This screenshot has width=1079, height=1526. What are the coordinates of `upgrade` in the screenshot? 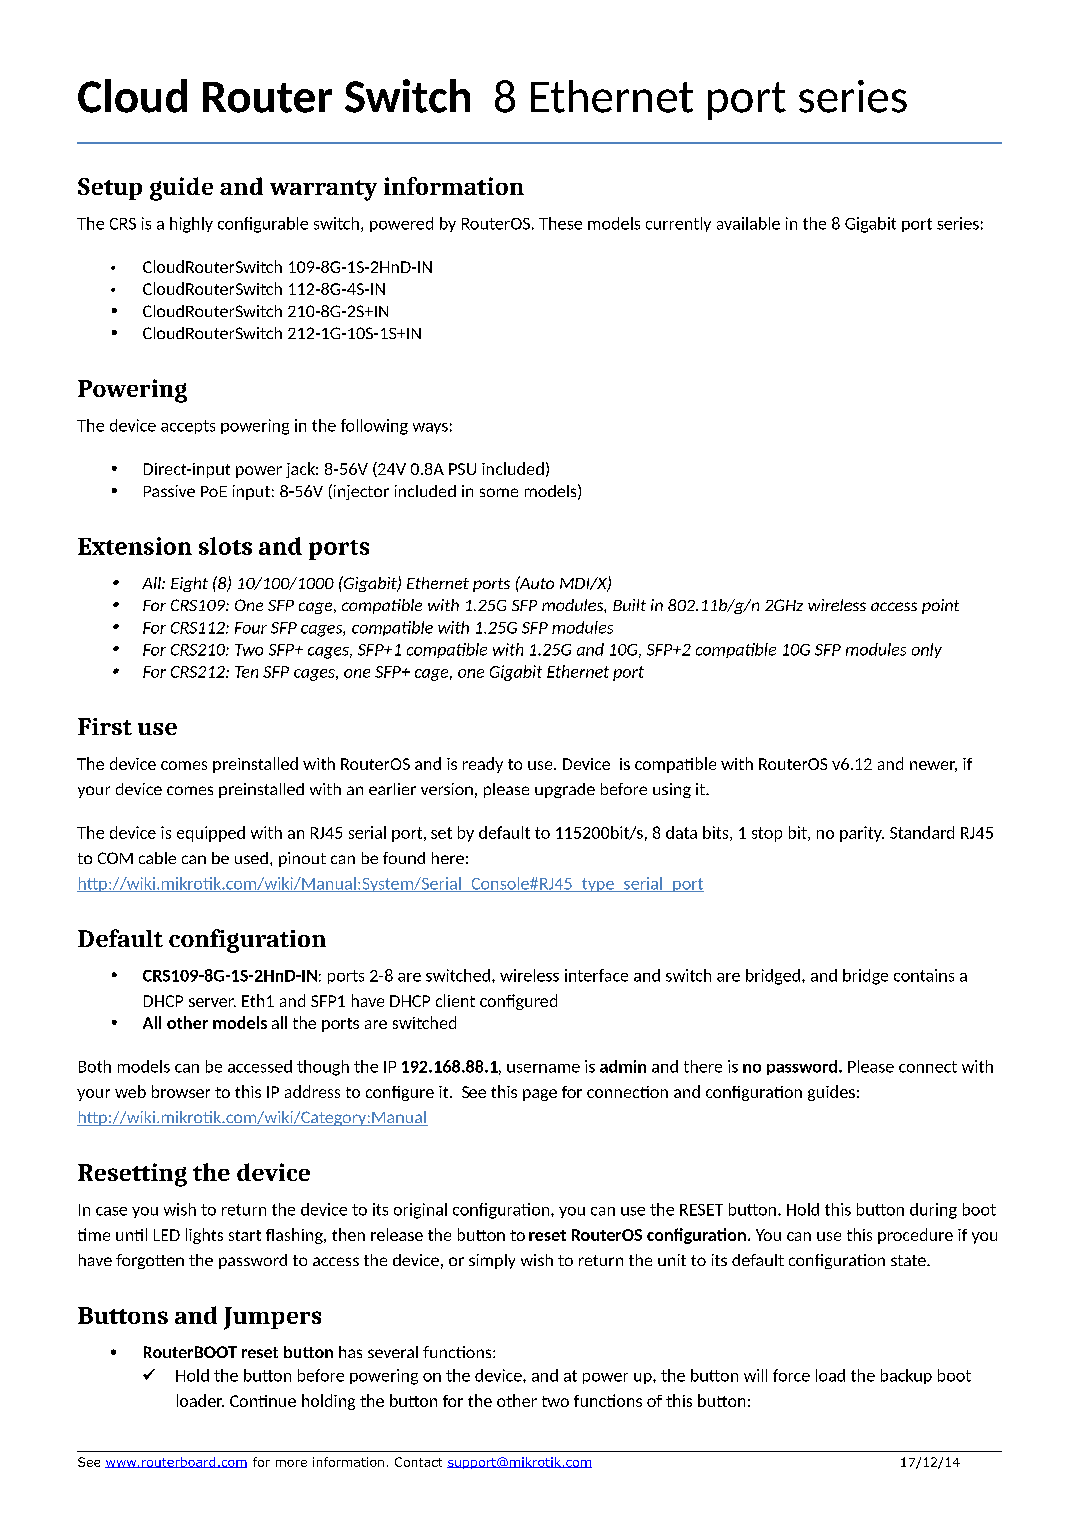 It's located at (565, 790).
